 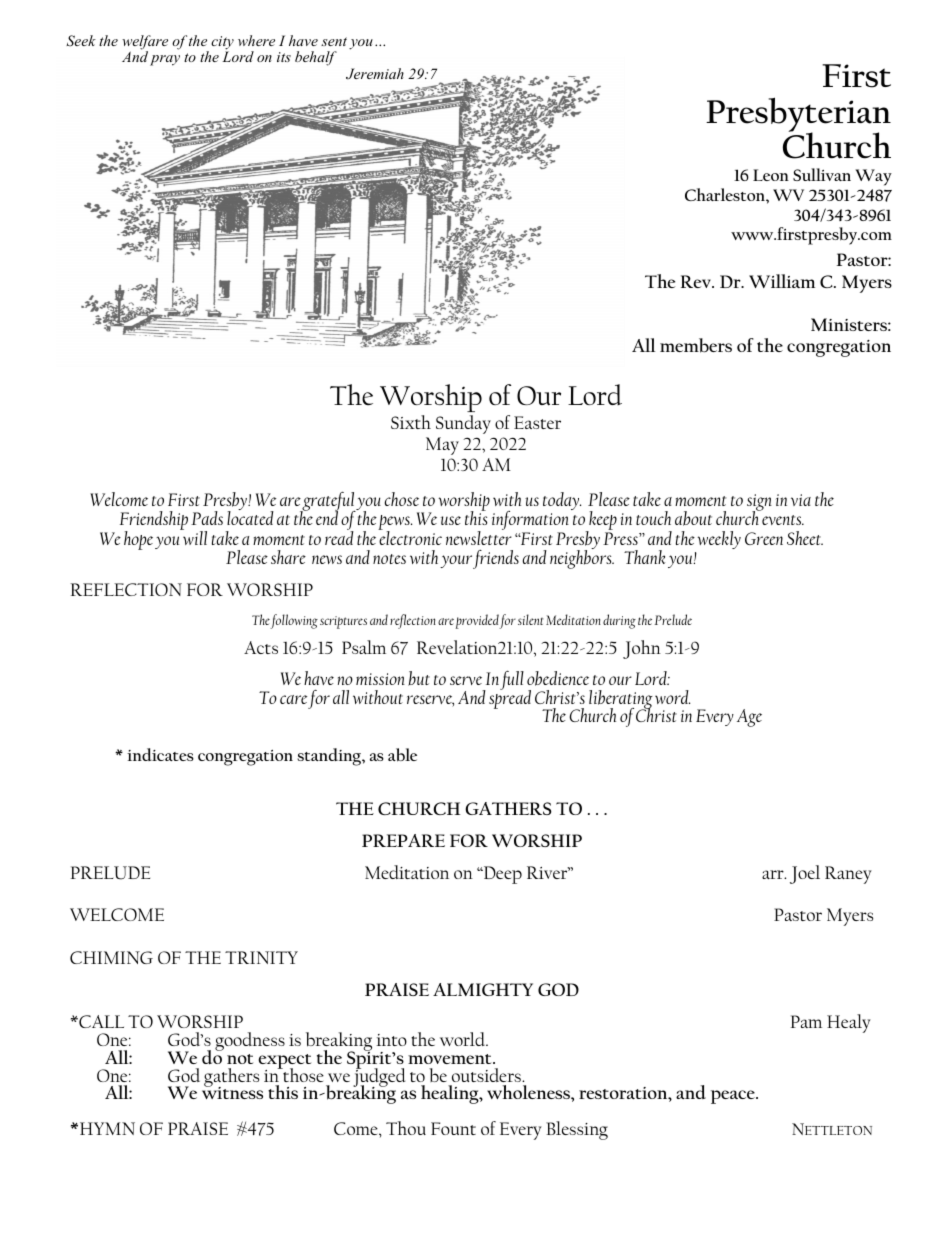 What do you see at coordinates (375, 74) in the document?
I see `Jeremiah` at bounding box center [375, 74].
